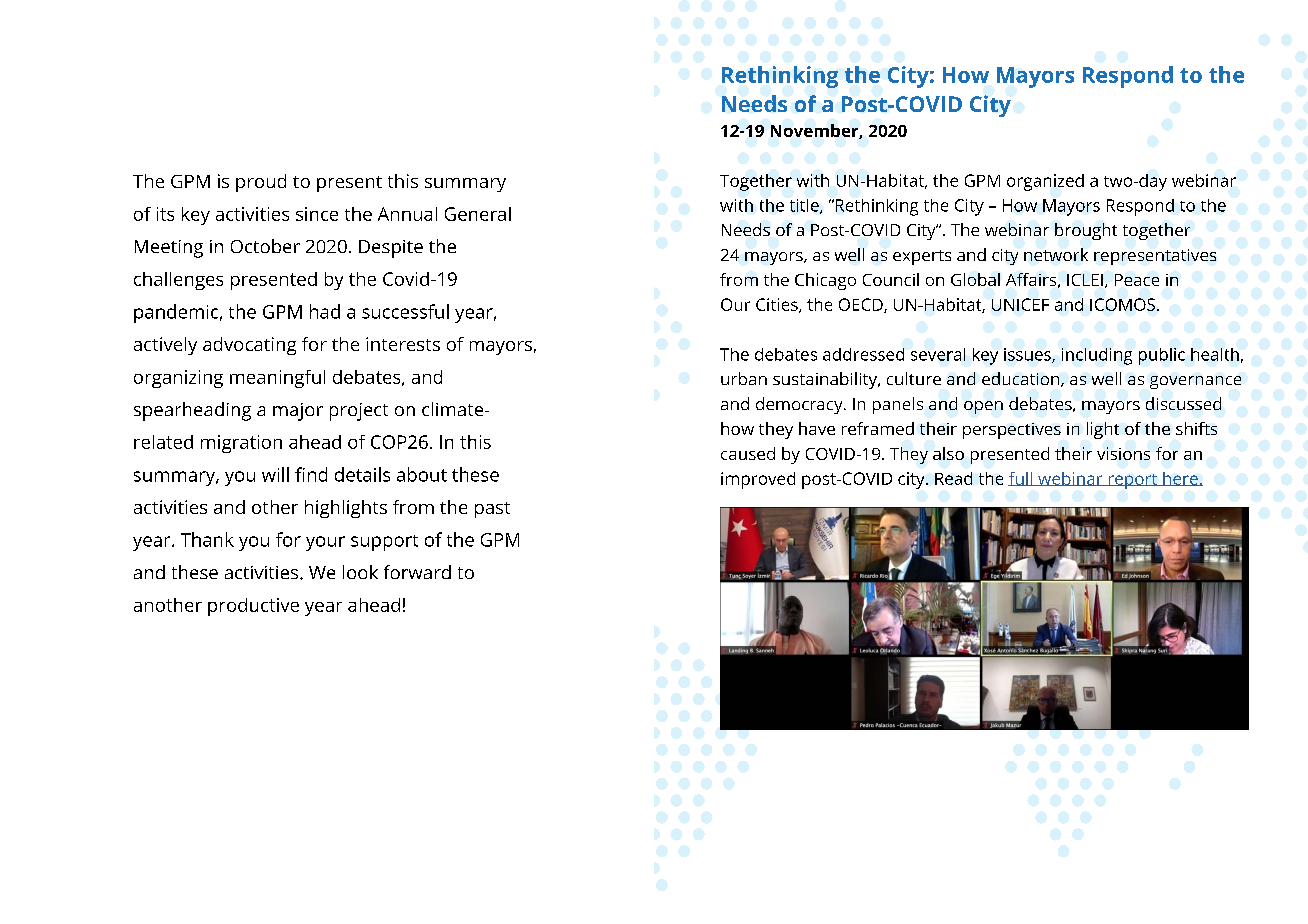  I want to click on title, so click(805, 206).
